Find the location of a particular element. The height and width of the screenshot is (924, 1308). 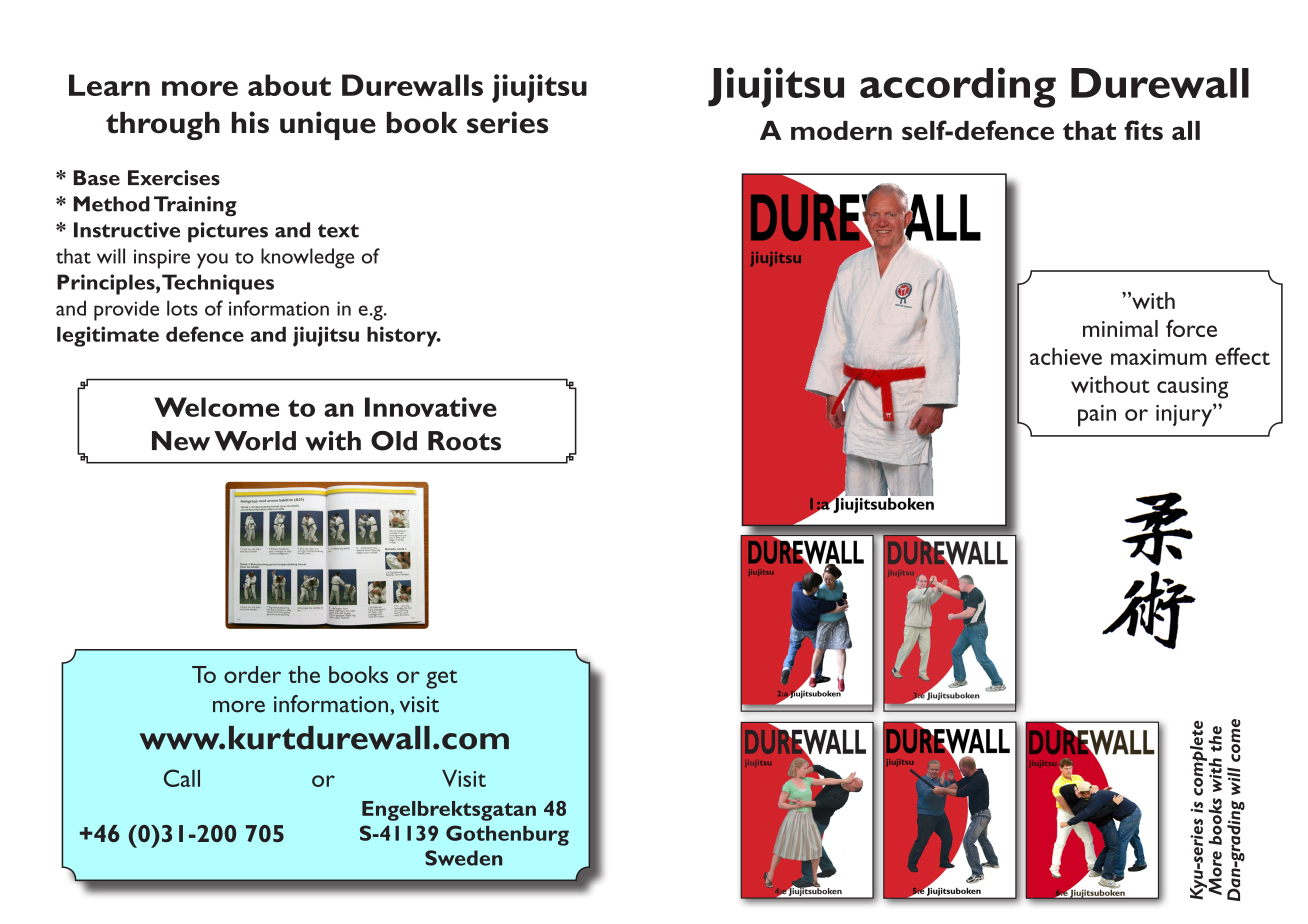

pain is located at coordinates (1097, 416).
